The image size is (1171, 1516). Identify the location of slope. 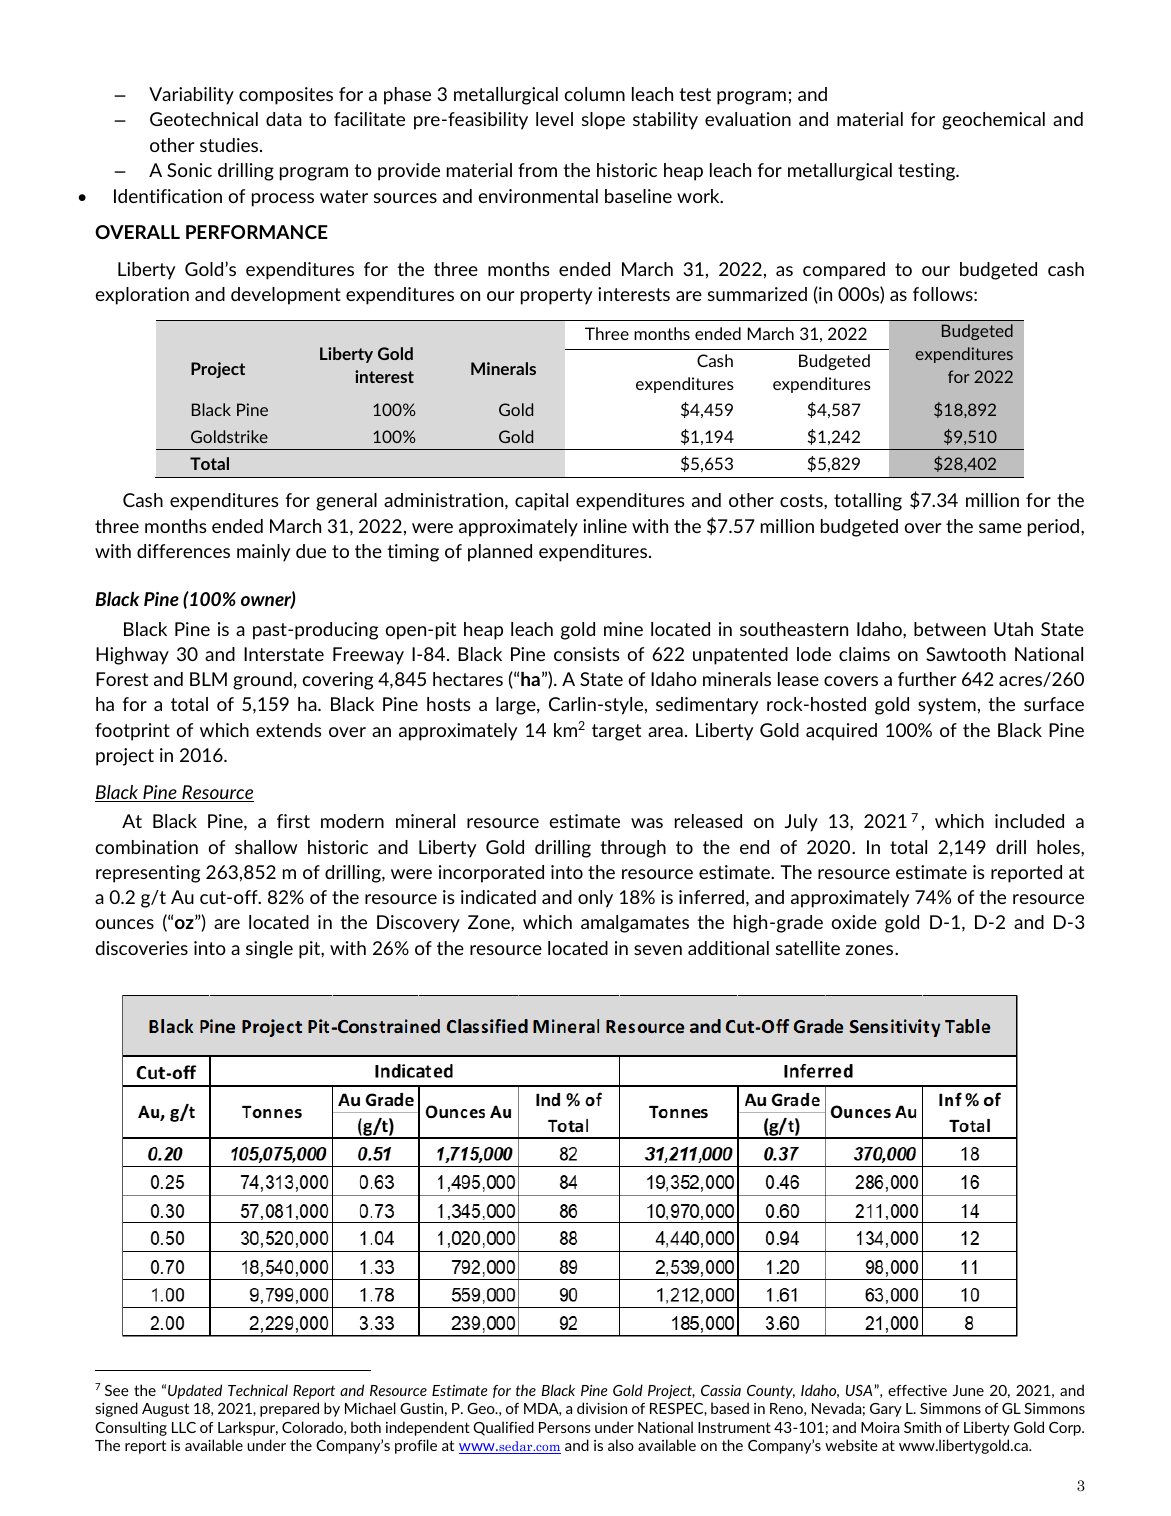
(603, 121).
